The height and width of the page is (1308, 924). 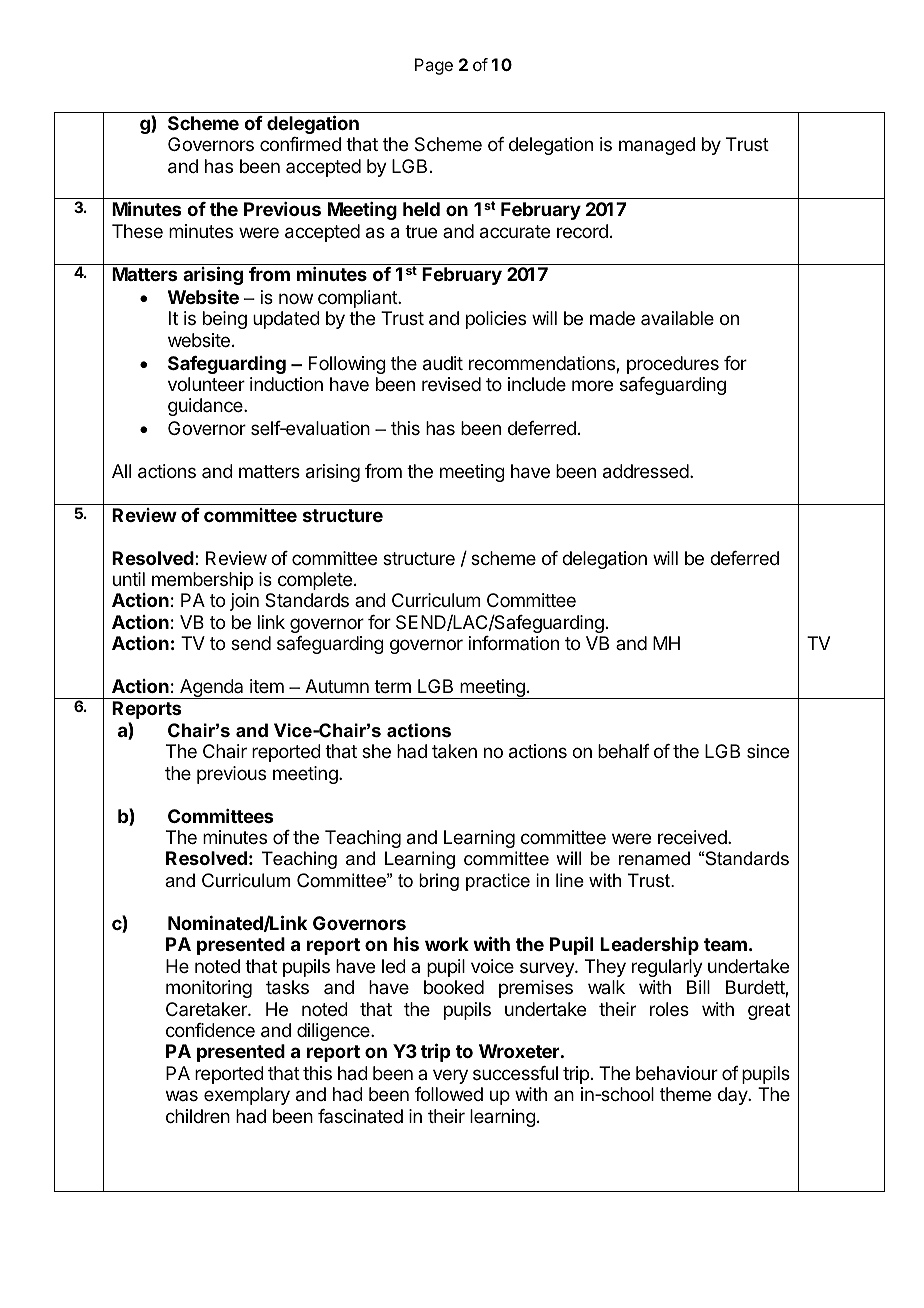 What do you see at coordinates (202, 581) in the page?
I see `membership` at bounding box center [202, 581].
